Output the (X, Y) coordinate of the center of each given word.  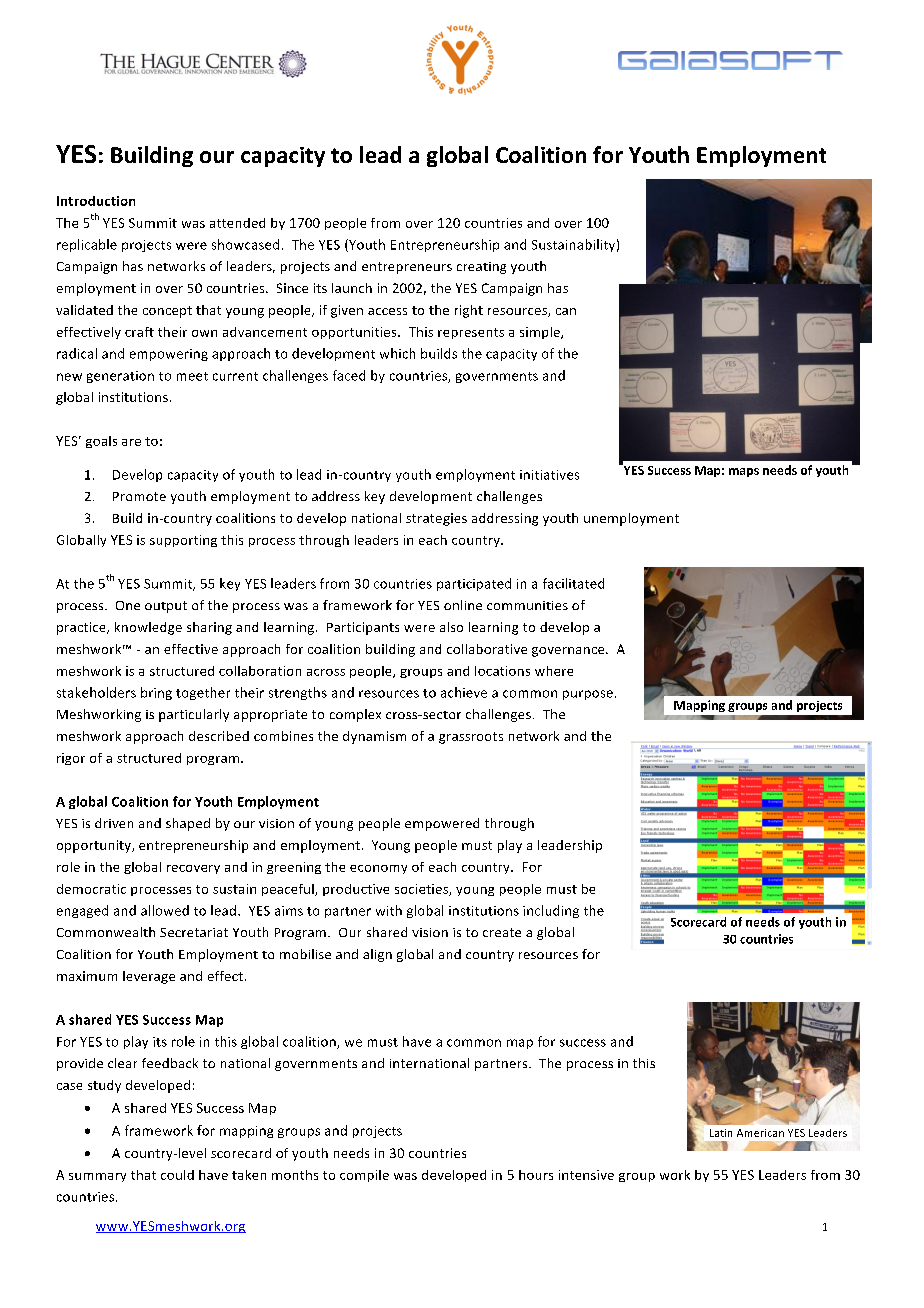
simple (541, 333)
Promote (139, 496)
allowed (165, 910)
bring (156, 693)
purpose (588, 695)
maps (744, 472)
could (177, 1175)
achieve (464, 692)
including (551, 911)
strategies (436, 519)
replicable (87, 245)
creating (481, 268)
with (389, 910)
